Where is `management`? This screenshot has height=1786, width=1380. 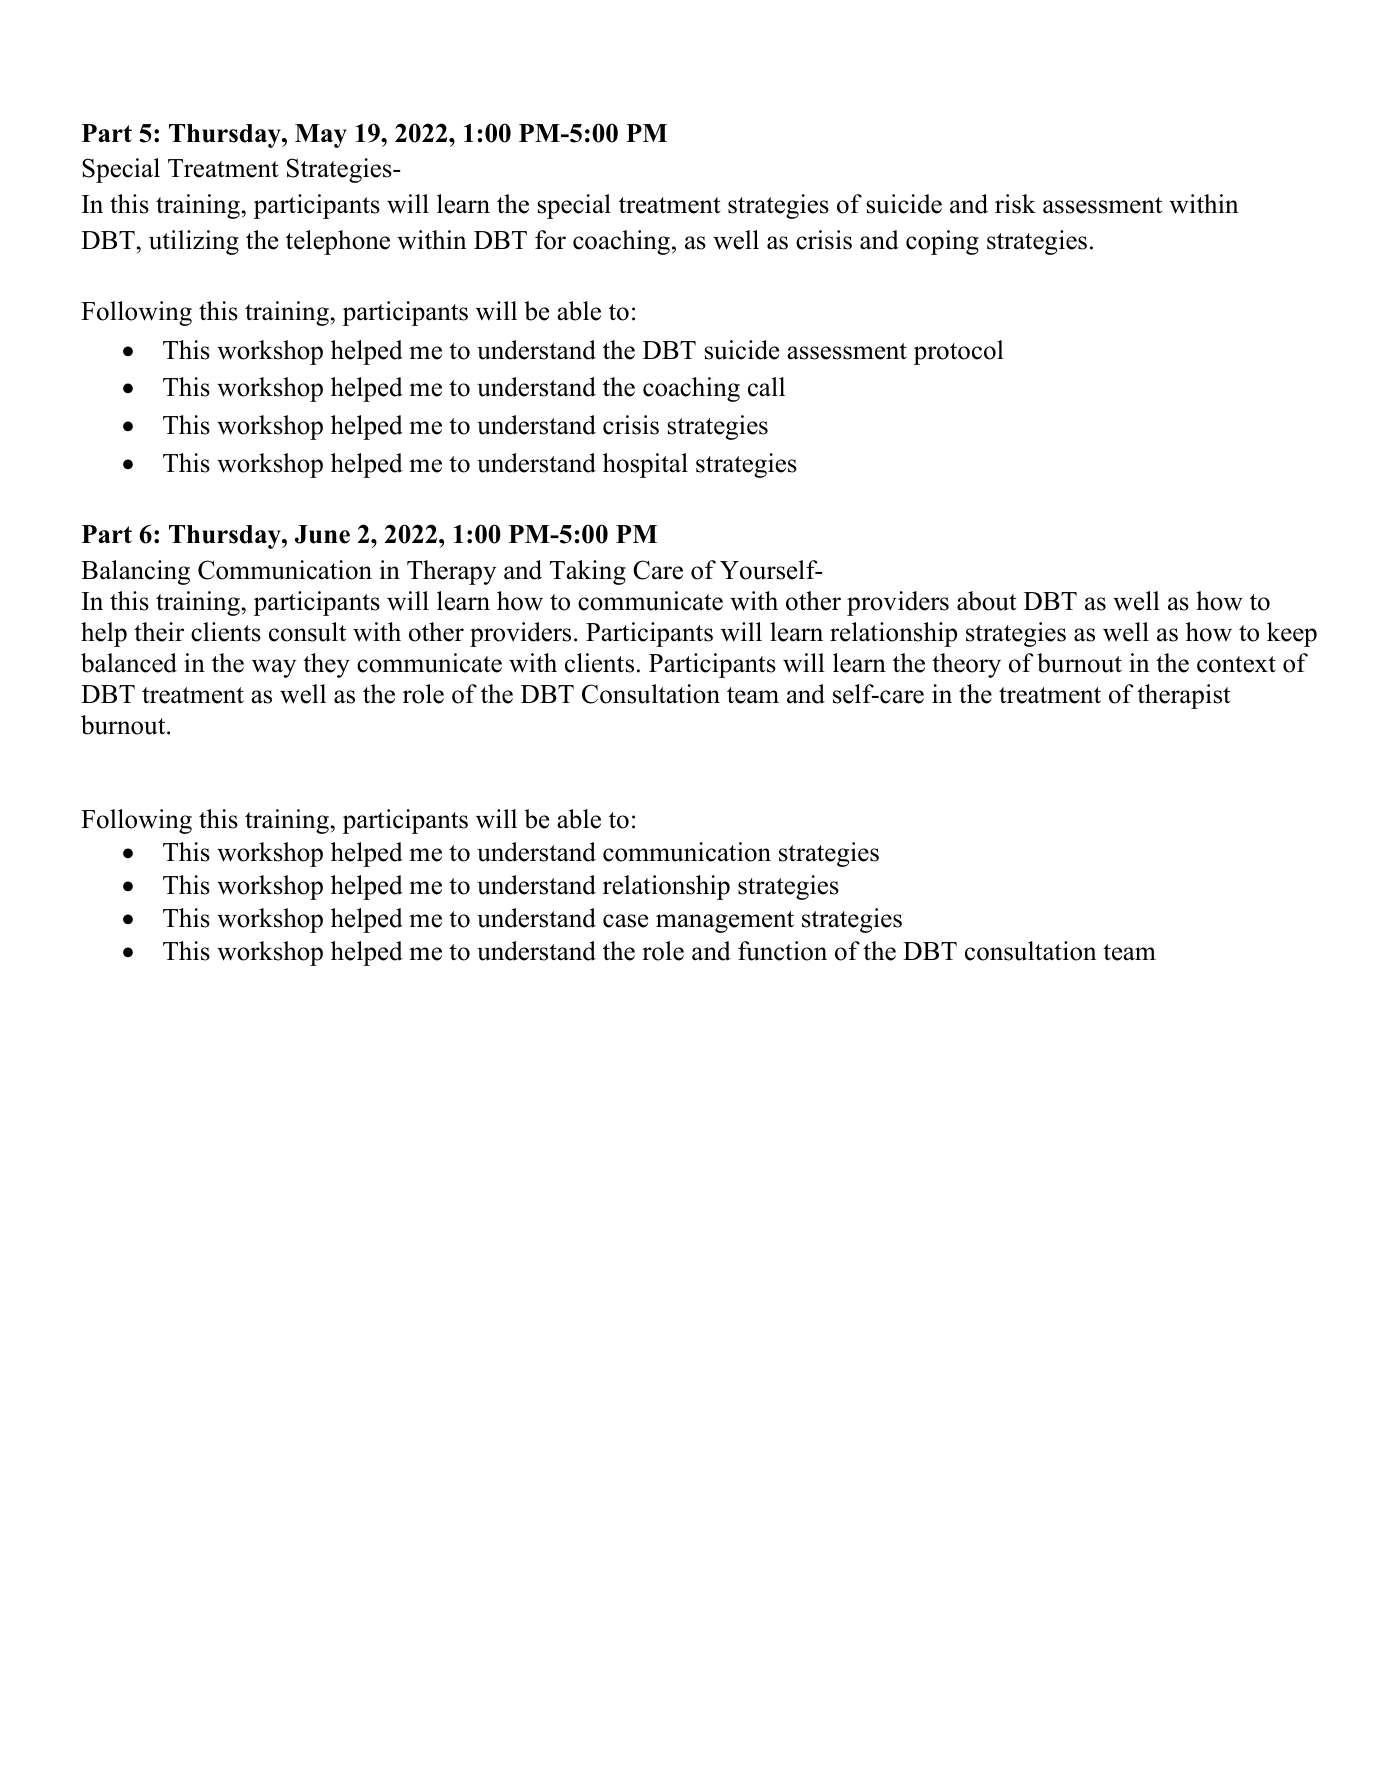 management is located at coordinates (725, 922).
